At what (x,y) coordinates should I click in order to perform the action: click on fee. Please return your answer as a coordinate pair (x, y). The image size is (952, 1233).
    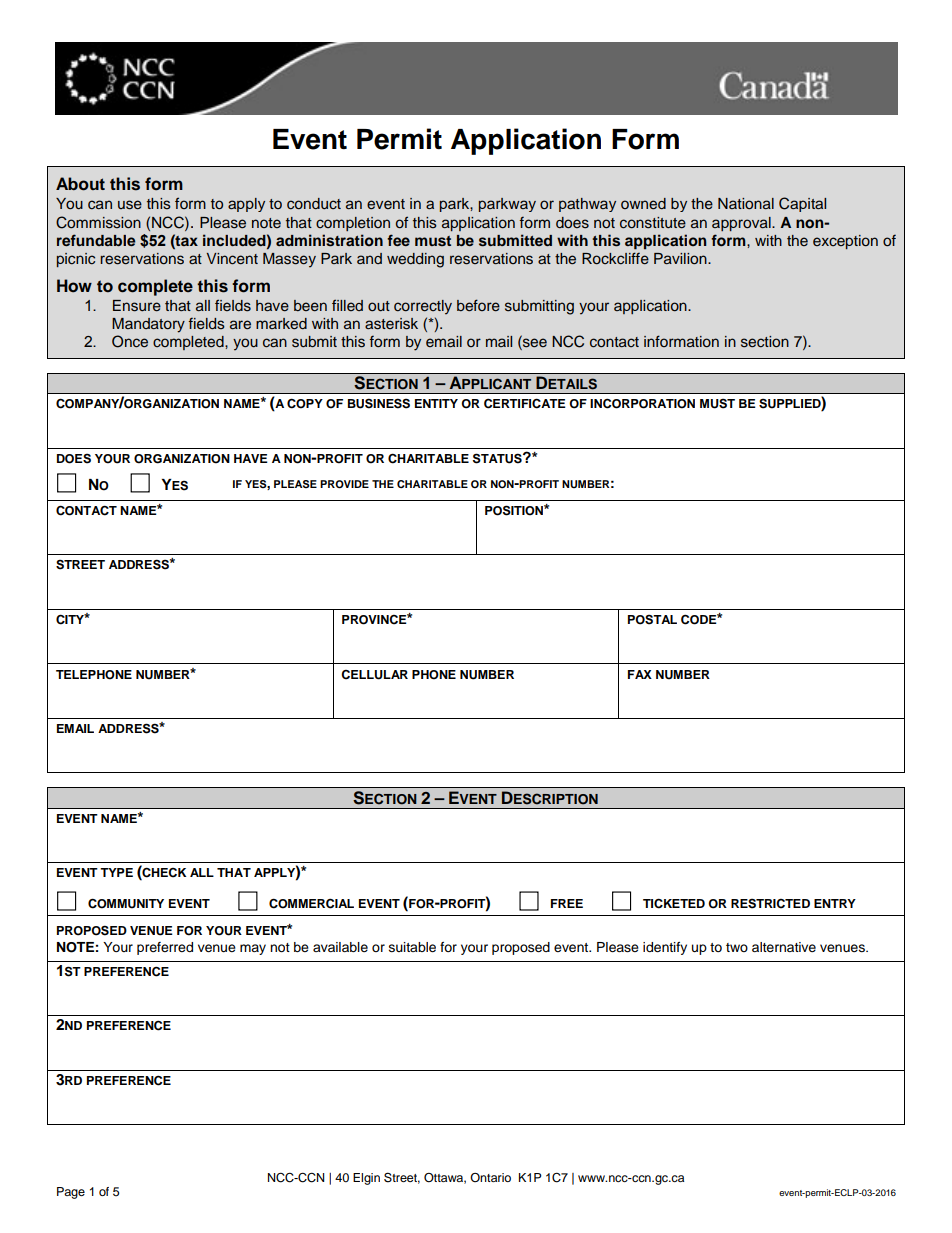
    Looking at the image, I should click on (398, 240).
